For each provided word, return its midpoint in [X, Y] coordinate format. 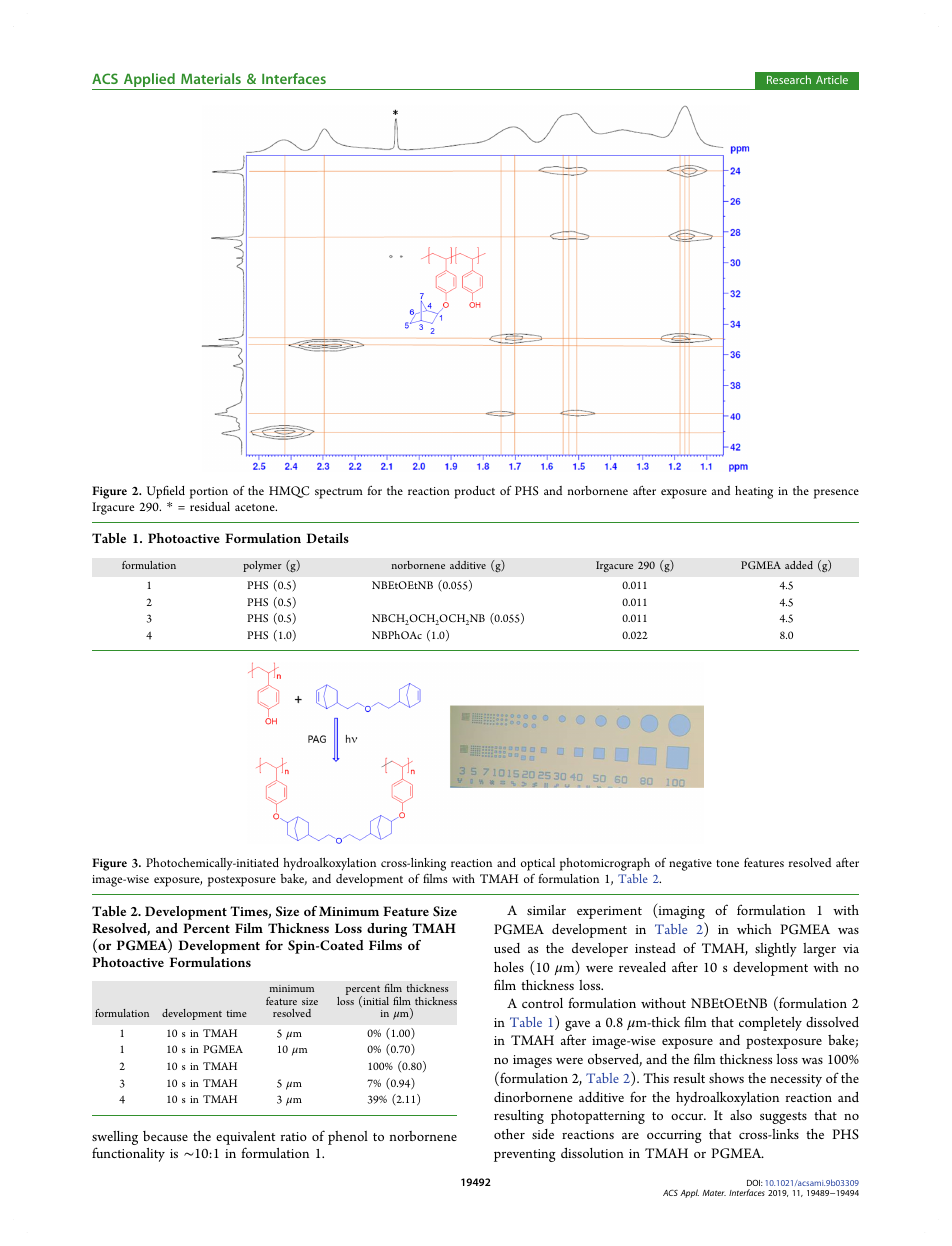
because [165, 1136]
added [799, 565]
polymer [262, 566]
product [474, 492]
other [509, 1134]
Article [832, 79]
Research [789, 79]
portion [209, 493]
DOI [755, 1182]
